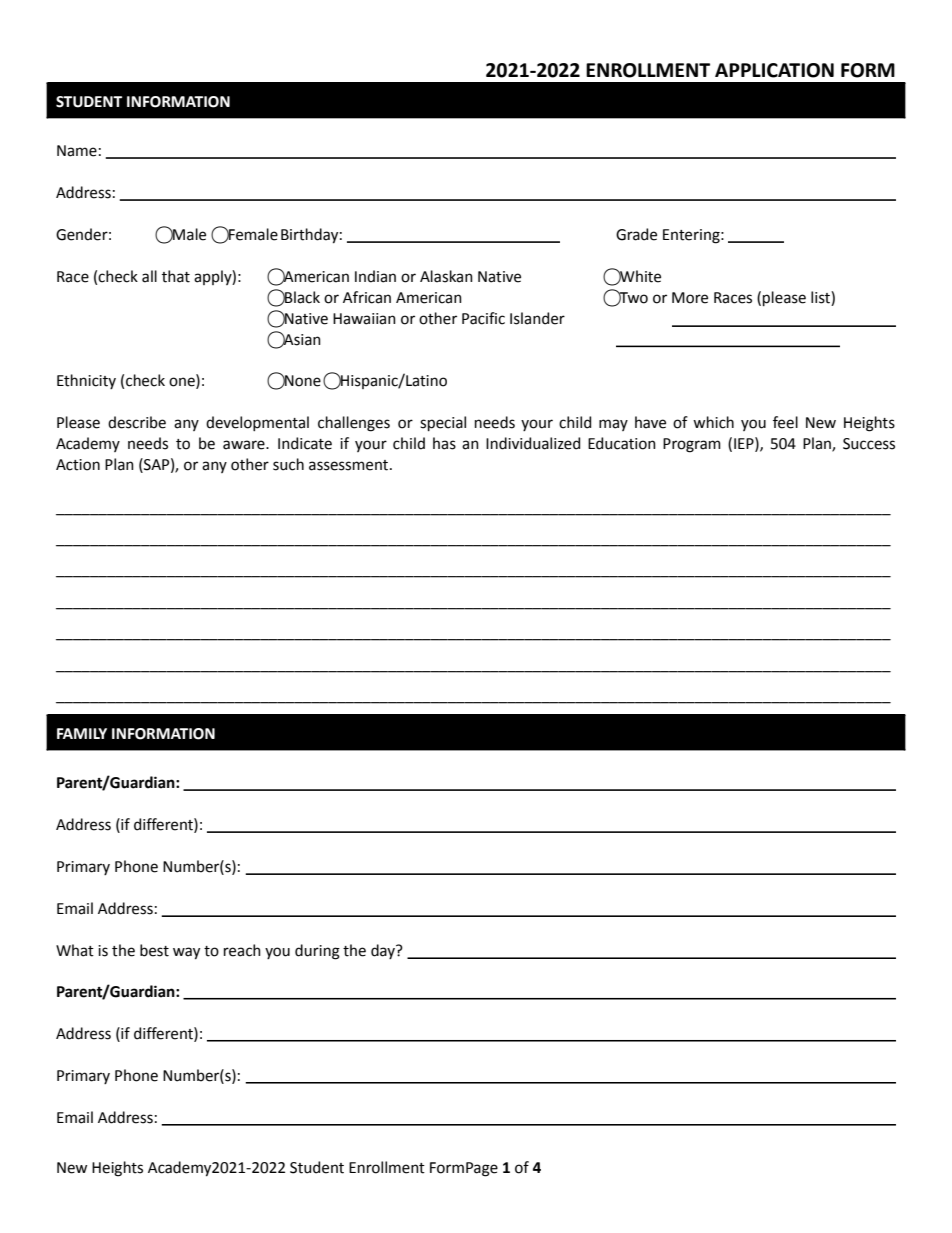 This page has width=952, height=1233. I want to click on APPLICATION, so click(774, 70).
